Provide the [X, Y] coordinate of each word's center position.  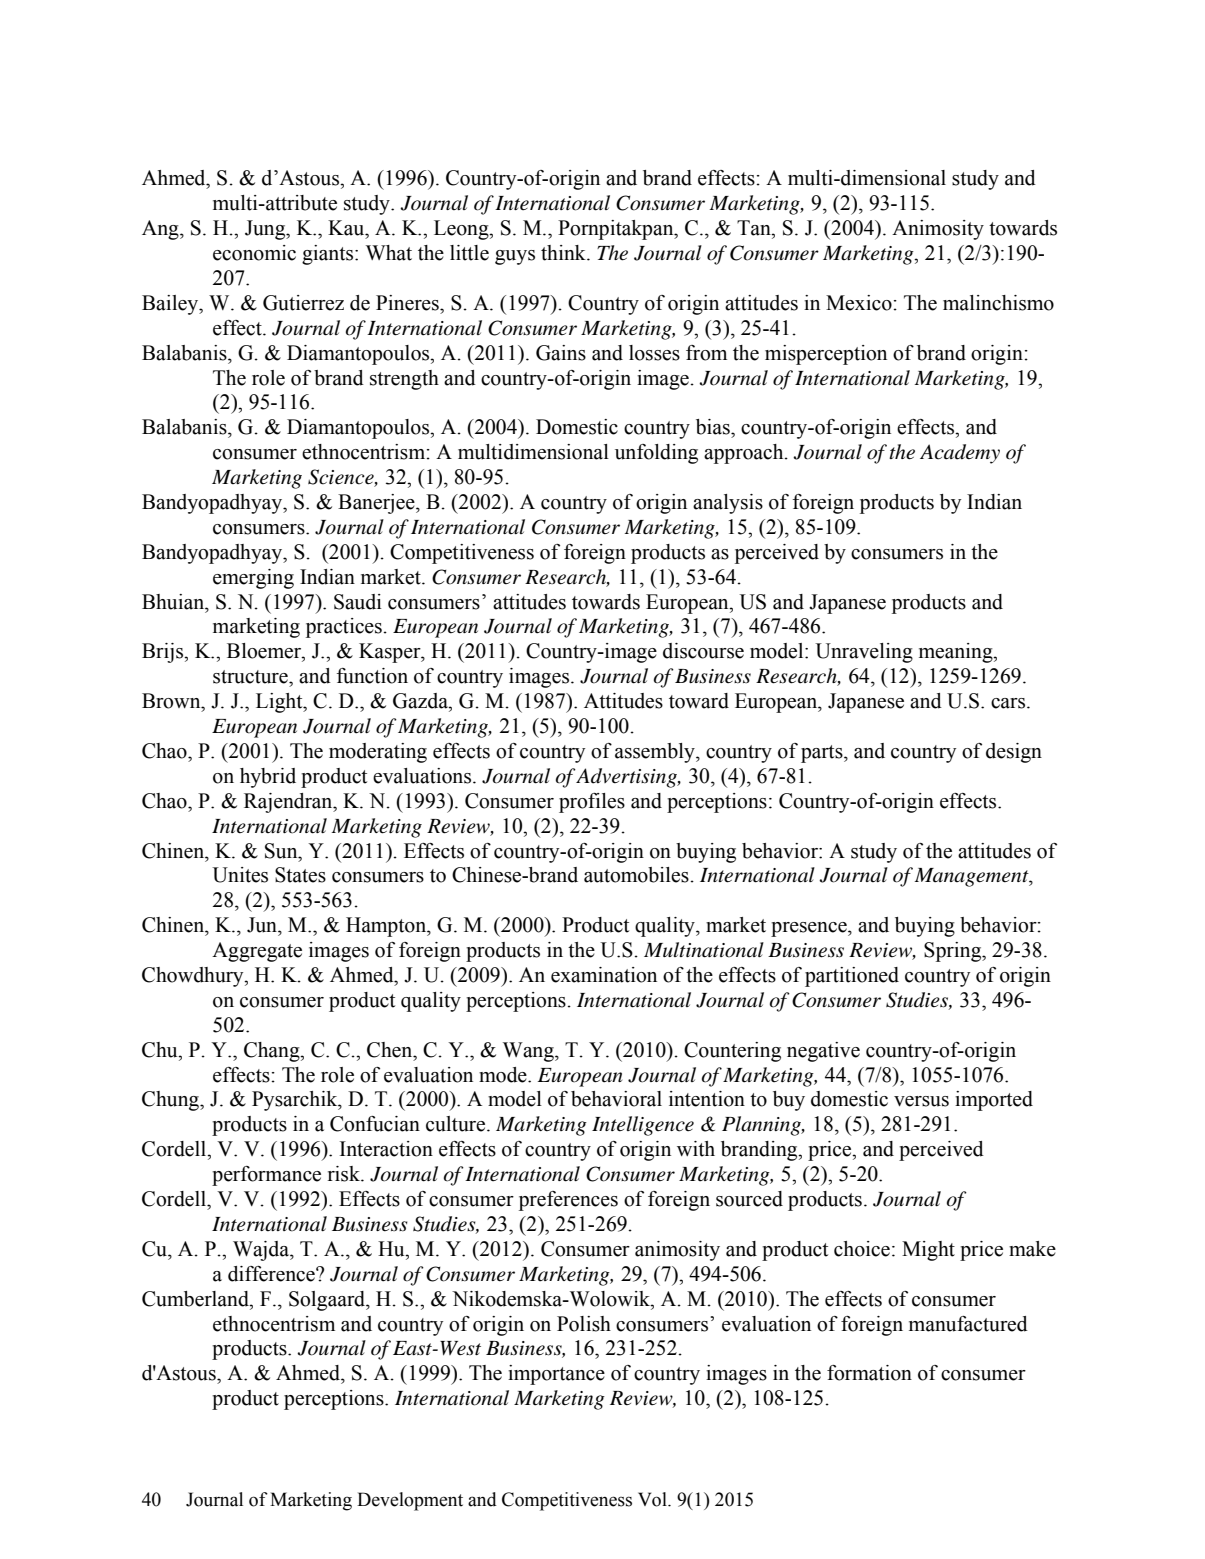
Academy [960, 454]
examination [604, 975]
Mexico [860, 303]
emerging [253, 579]
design [1014, 753]
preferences [568, 1201]
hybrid [268, 778]
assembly [656, 753]
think [564, 253]
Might [928, 1251]
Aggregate [257, 952]
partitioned [852, 977]
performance [266, 1176]
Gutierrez [303, 303]
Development [410, 1501]
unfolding [656, 454]
